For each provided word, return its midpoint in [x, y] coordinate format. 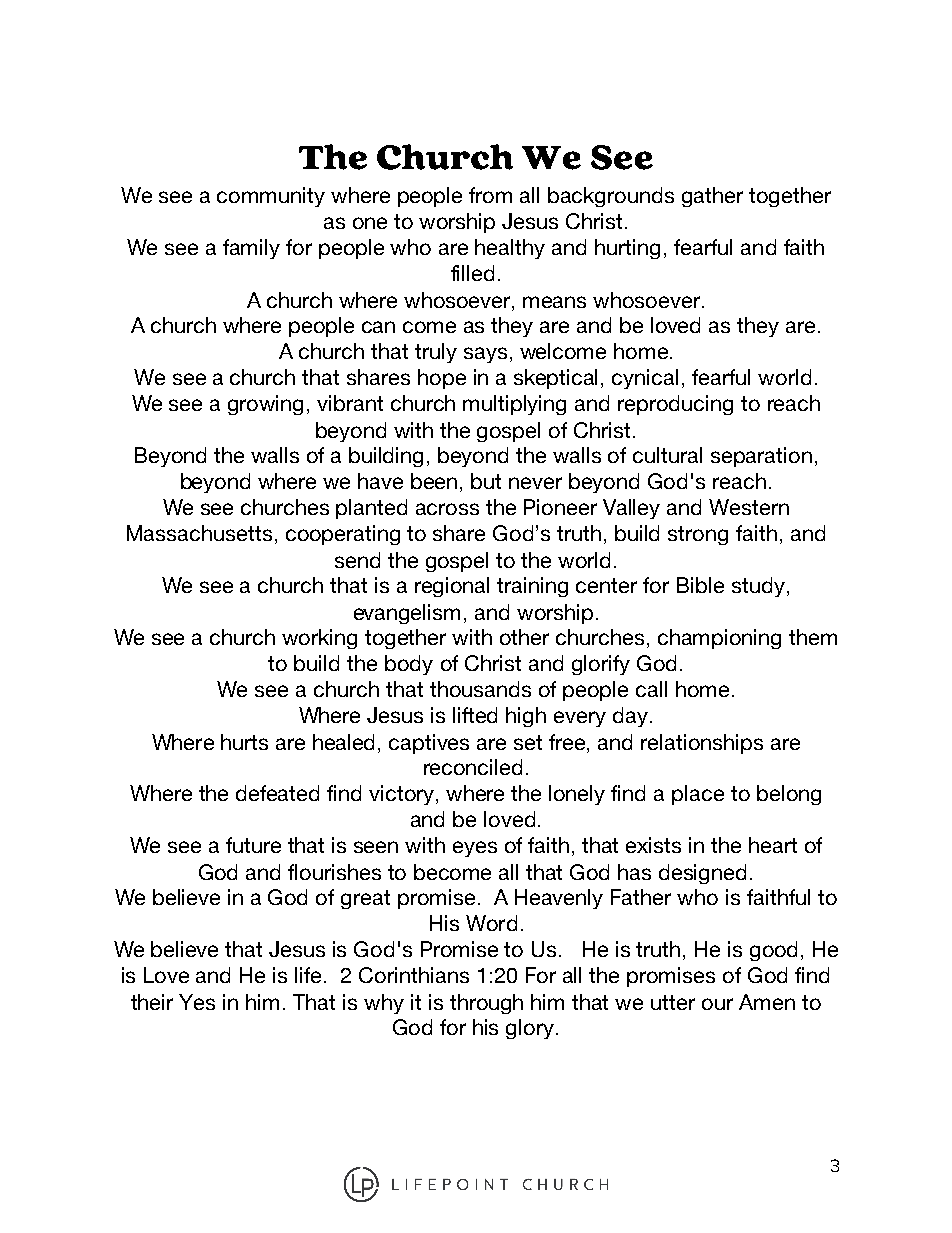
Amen [767, 1002]
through [486, 1004]
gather [712, 197]
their [152, 1002]
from [490, 195]
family [251, 249]
